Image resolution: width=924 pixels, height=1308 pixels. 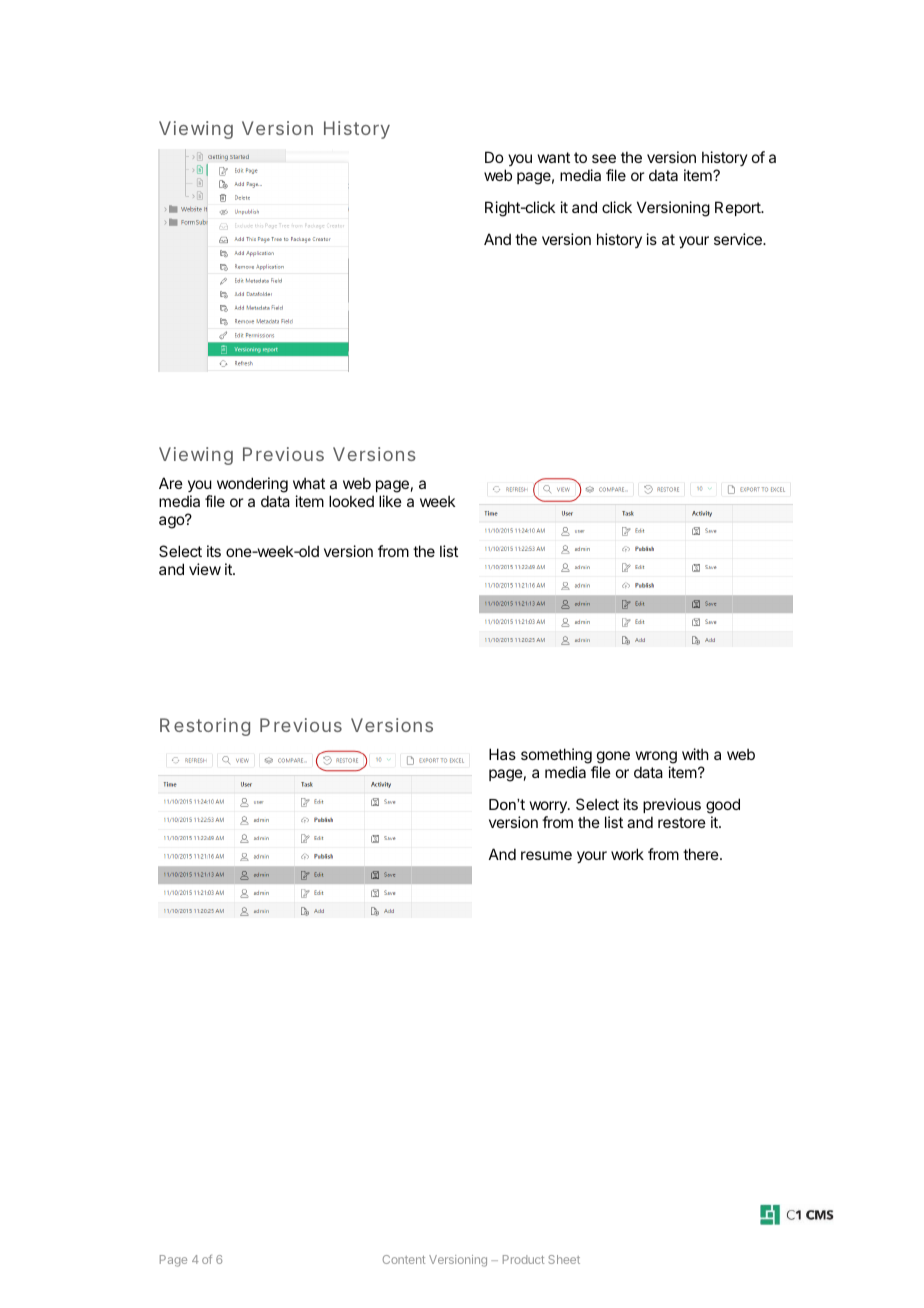 What do you see at coordinates (523, 1259) in the screenshot?
I see `Product` at bounding box center [523, 1259].
